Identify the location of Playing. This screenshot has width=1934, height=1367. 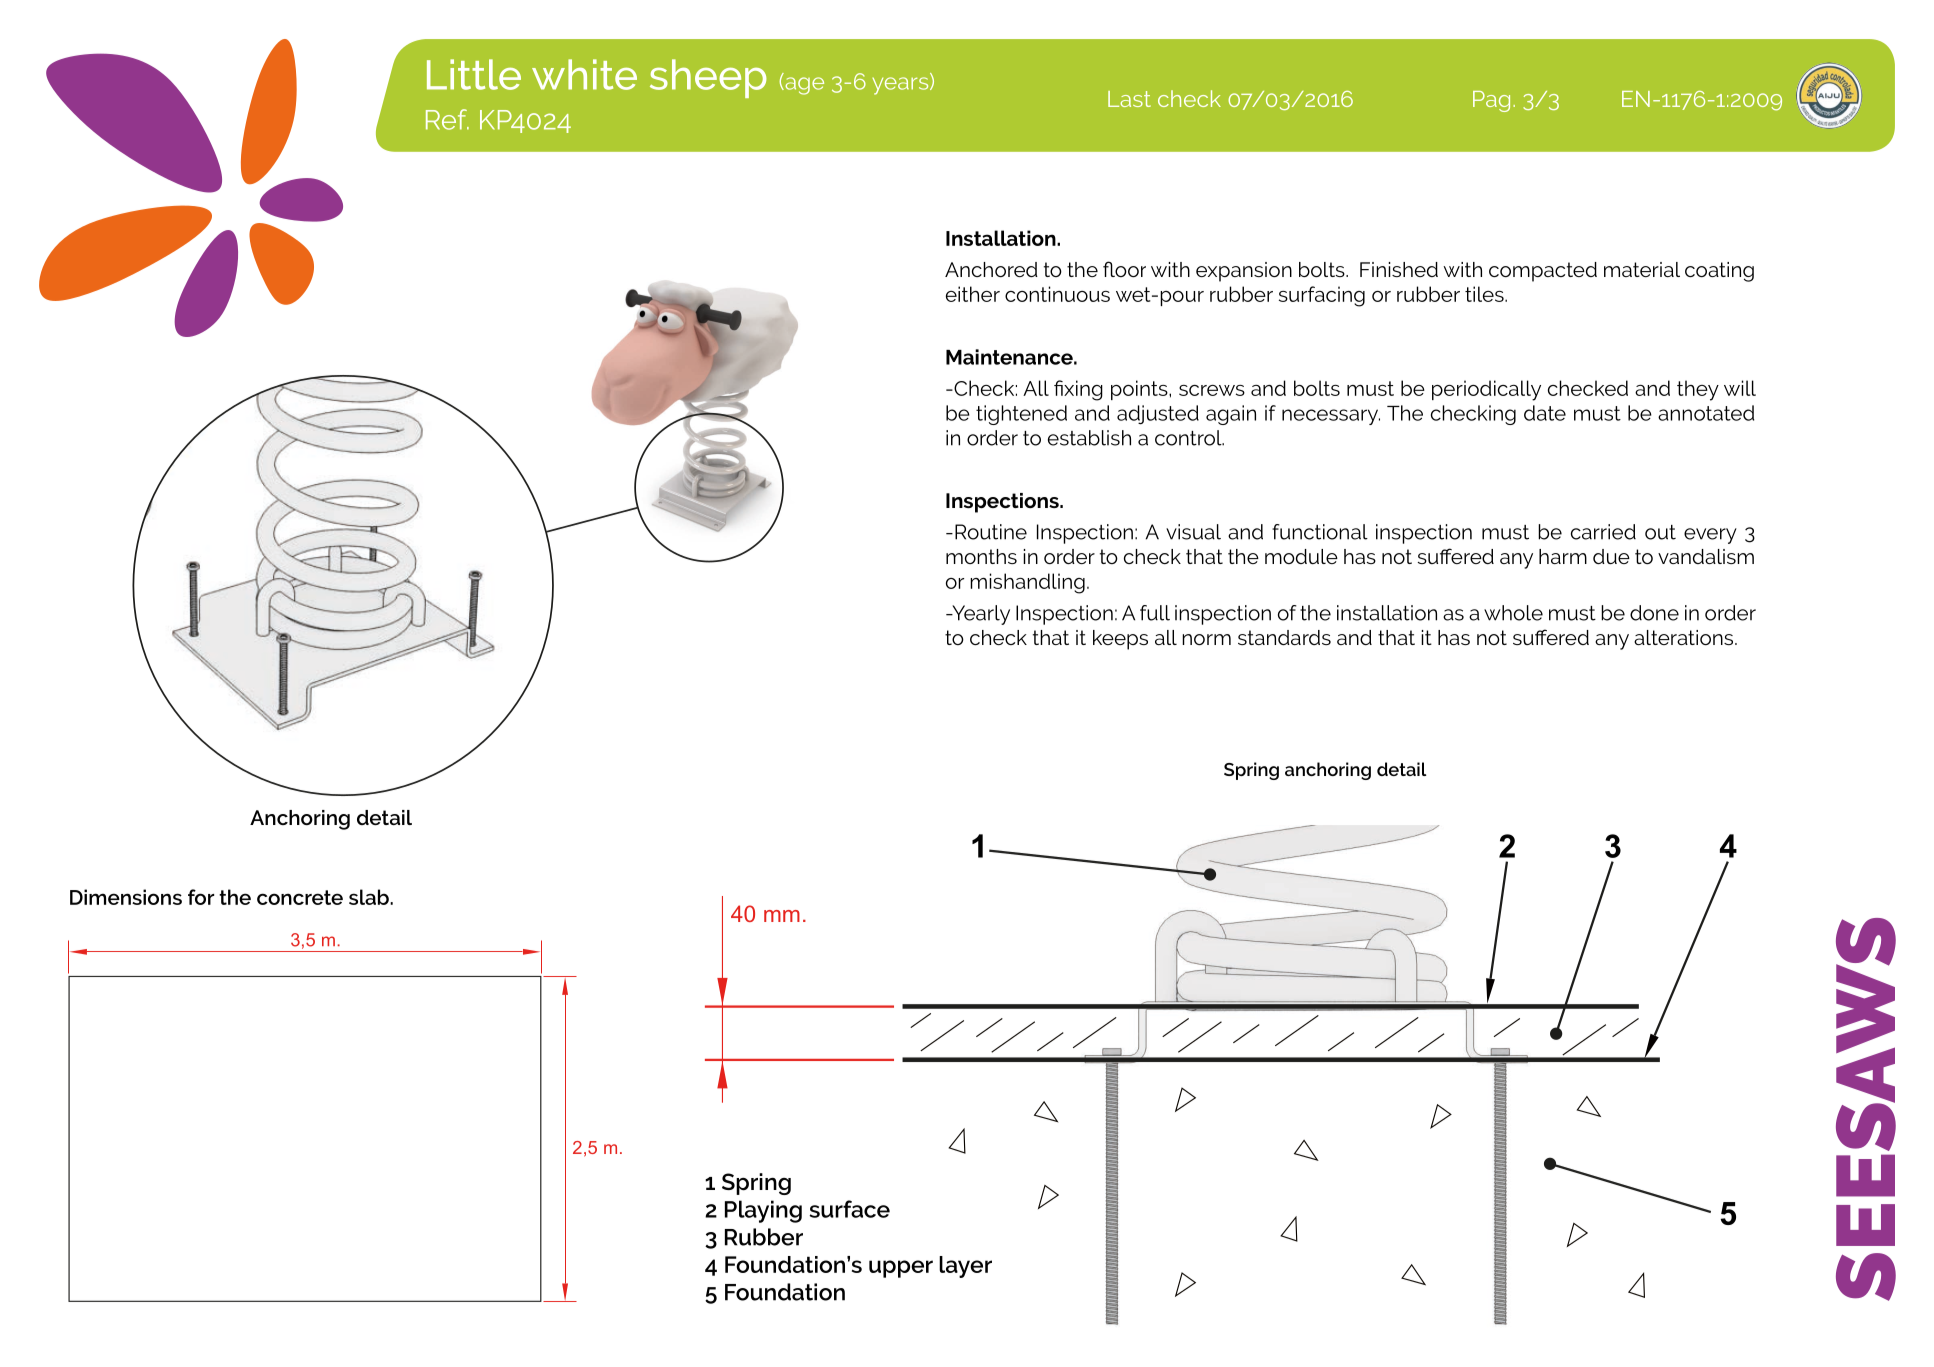
(763, 1211).
